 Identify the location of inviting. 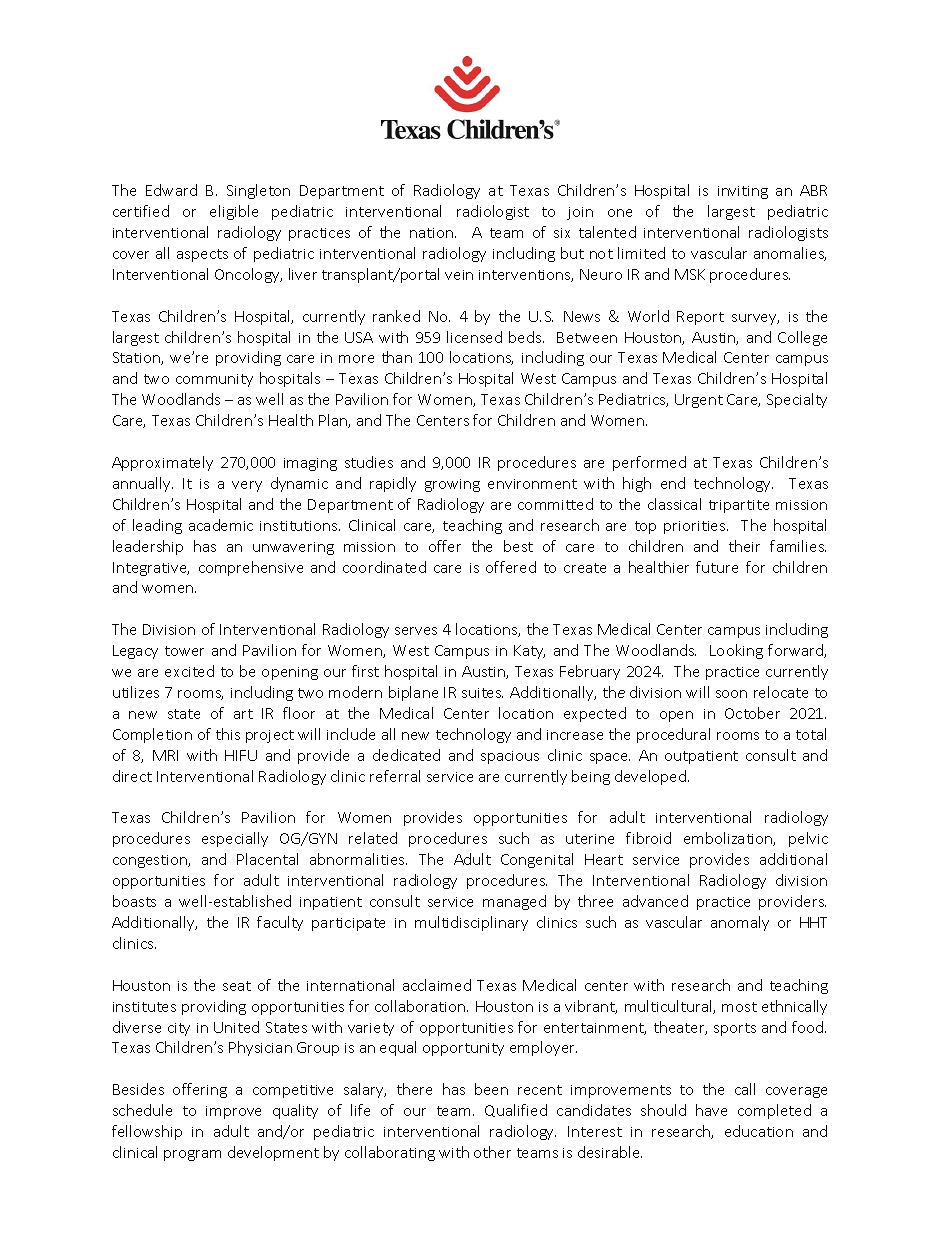
(743, 192).
